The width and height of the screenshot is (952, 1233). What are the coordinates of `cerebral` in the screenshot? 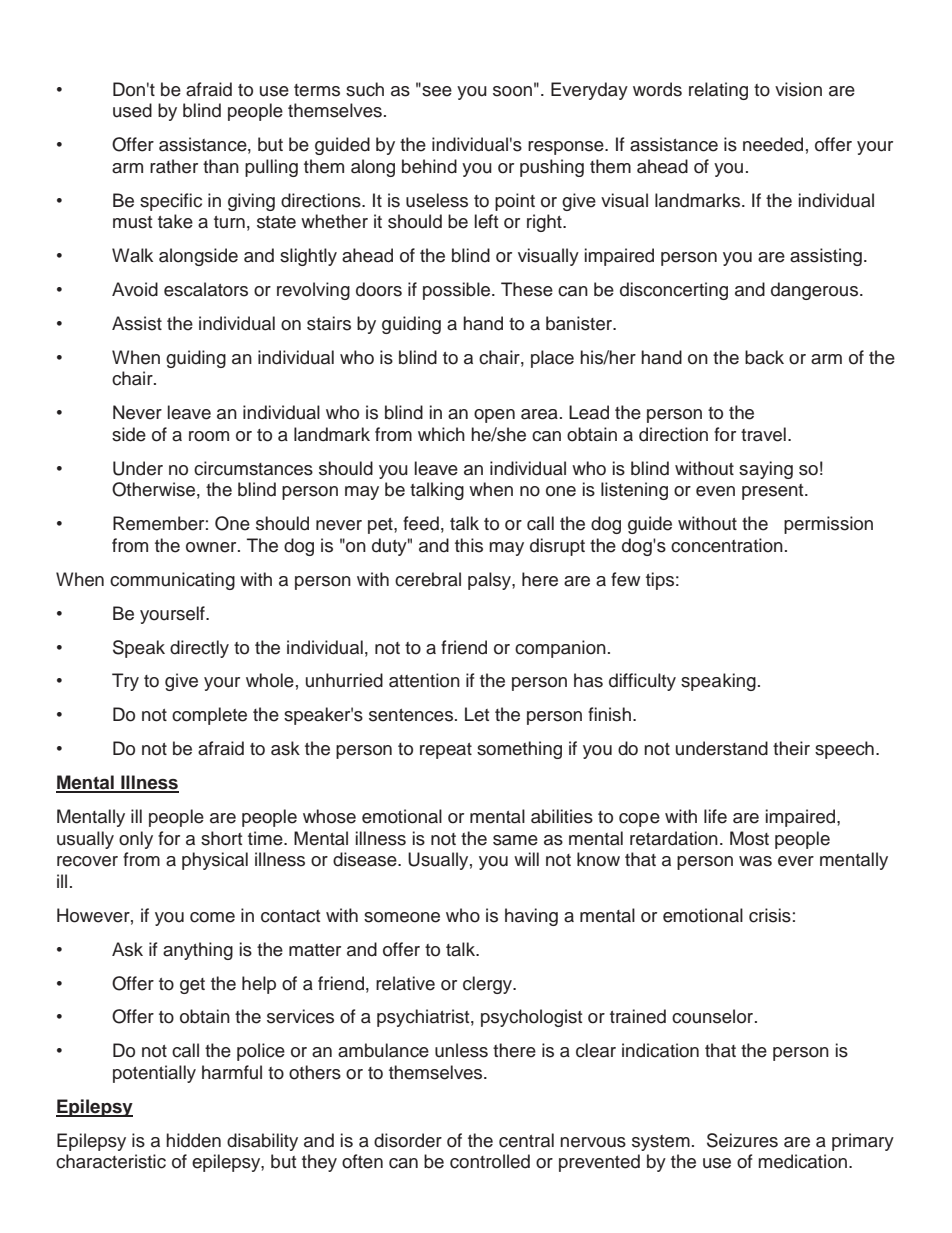 It's located at (428, 579).
